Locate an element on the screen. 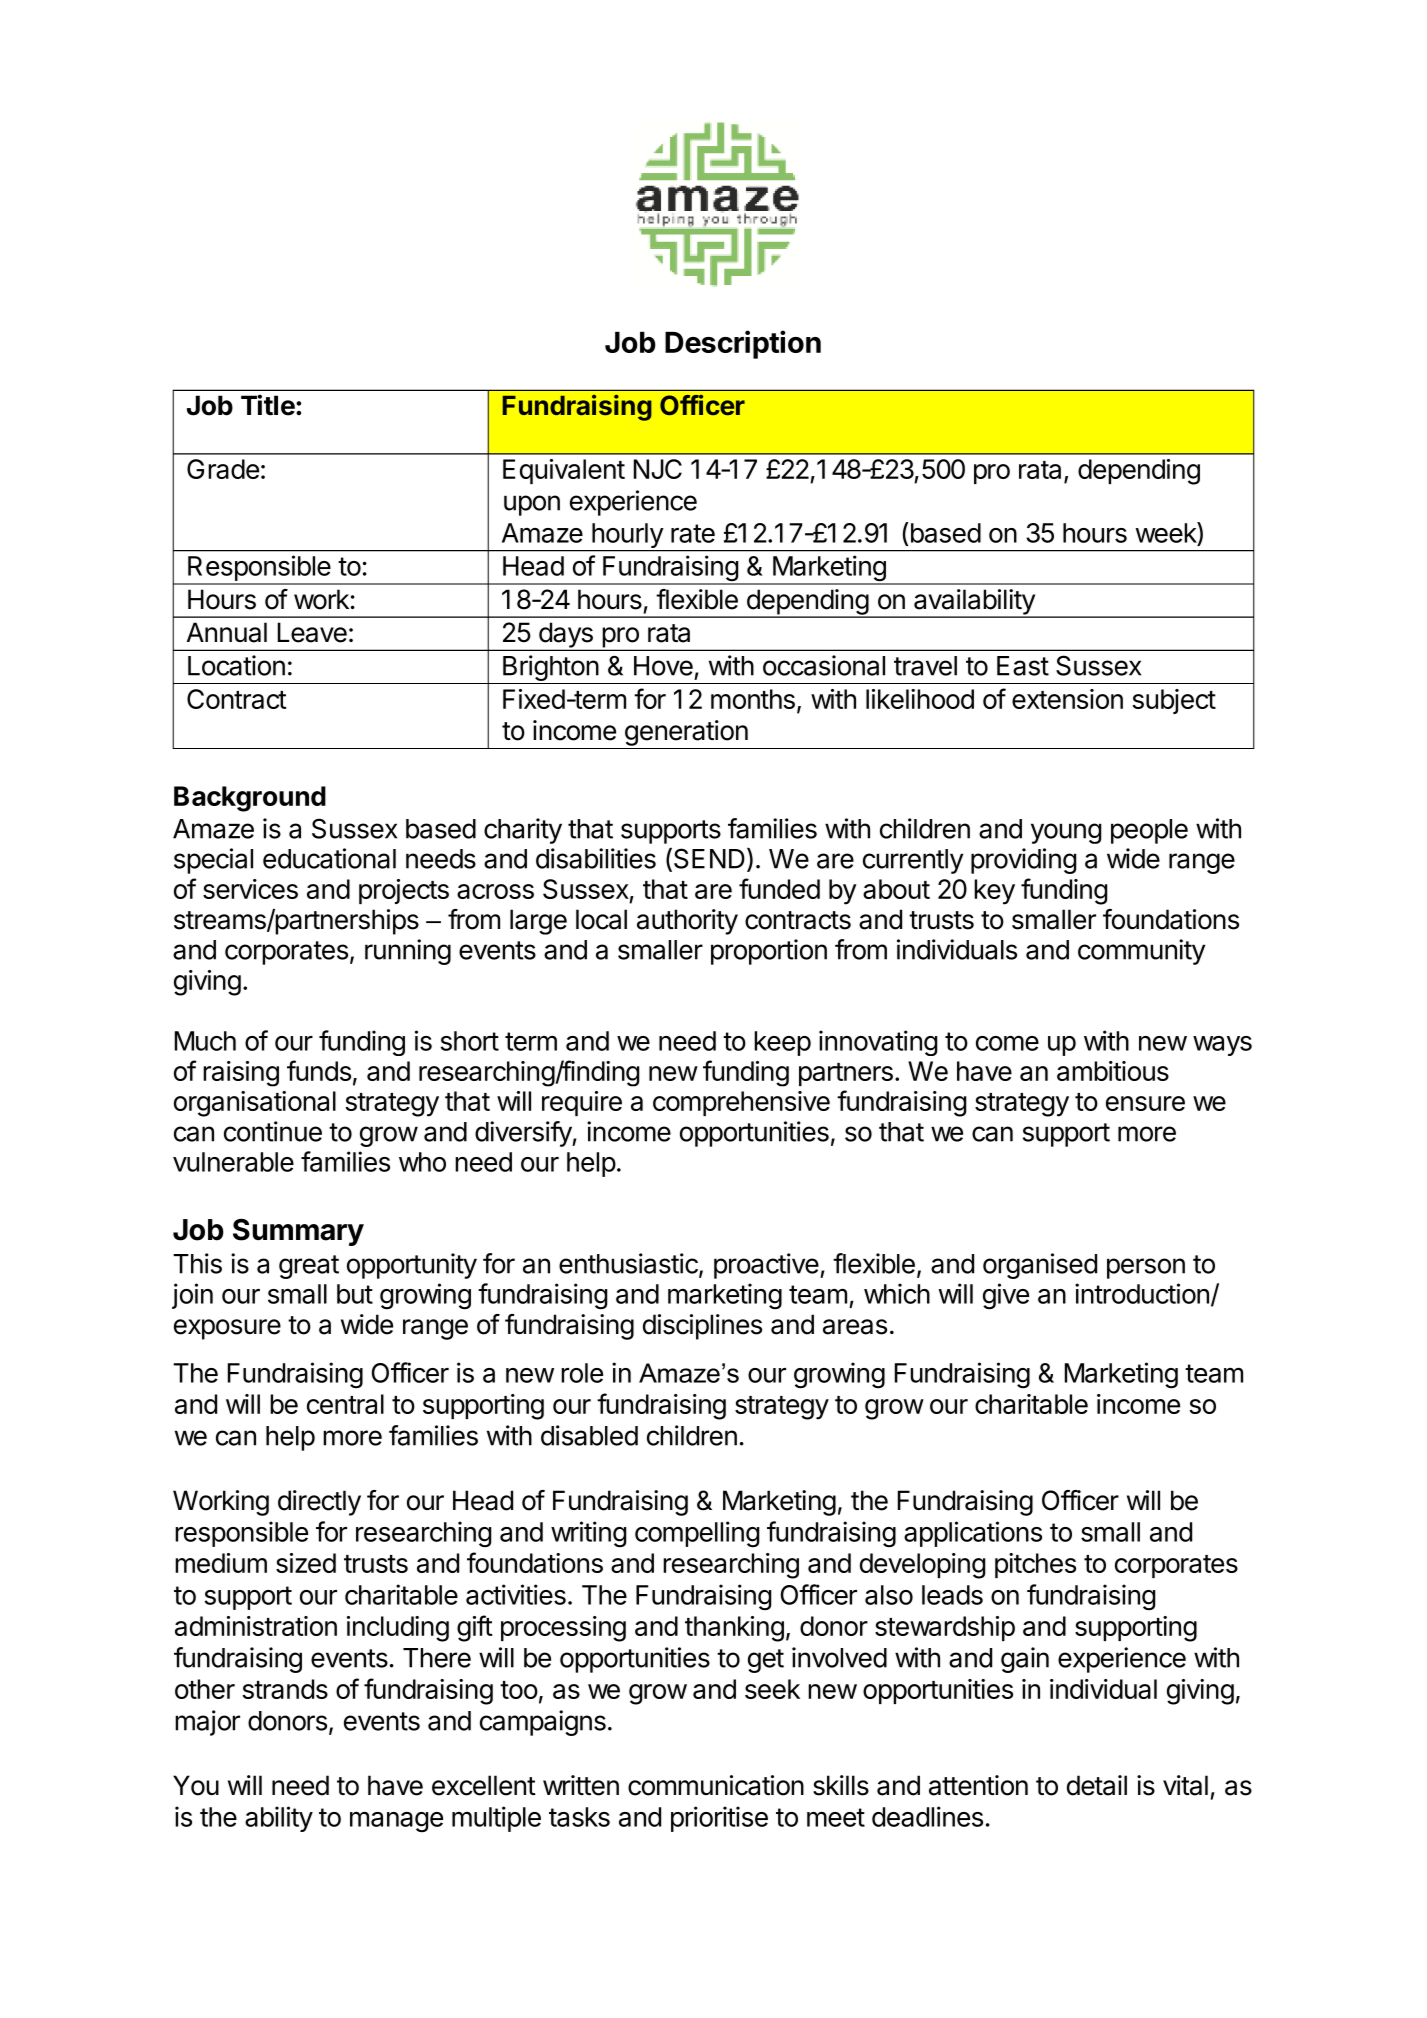 Image resolution: width=1427 pixels, height=2018 pixels. Description is located at coordinates (743, 344).
